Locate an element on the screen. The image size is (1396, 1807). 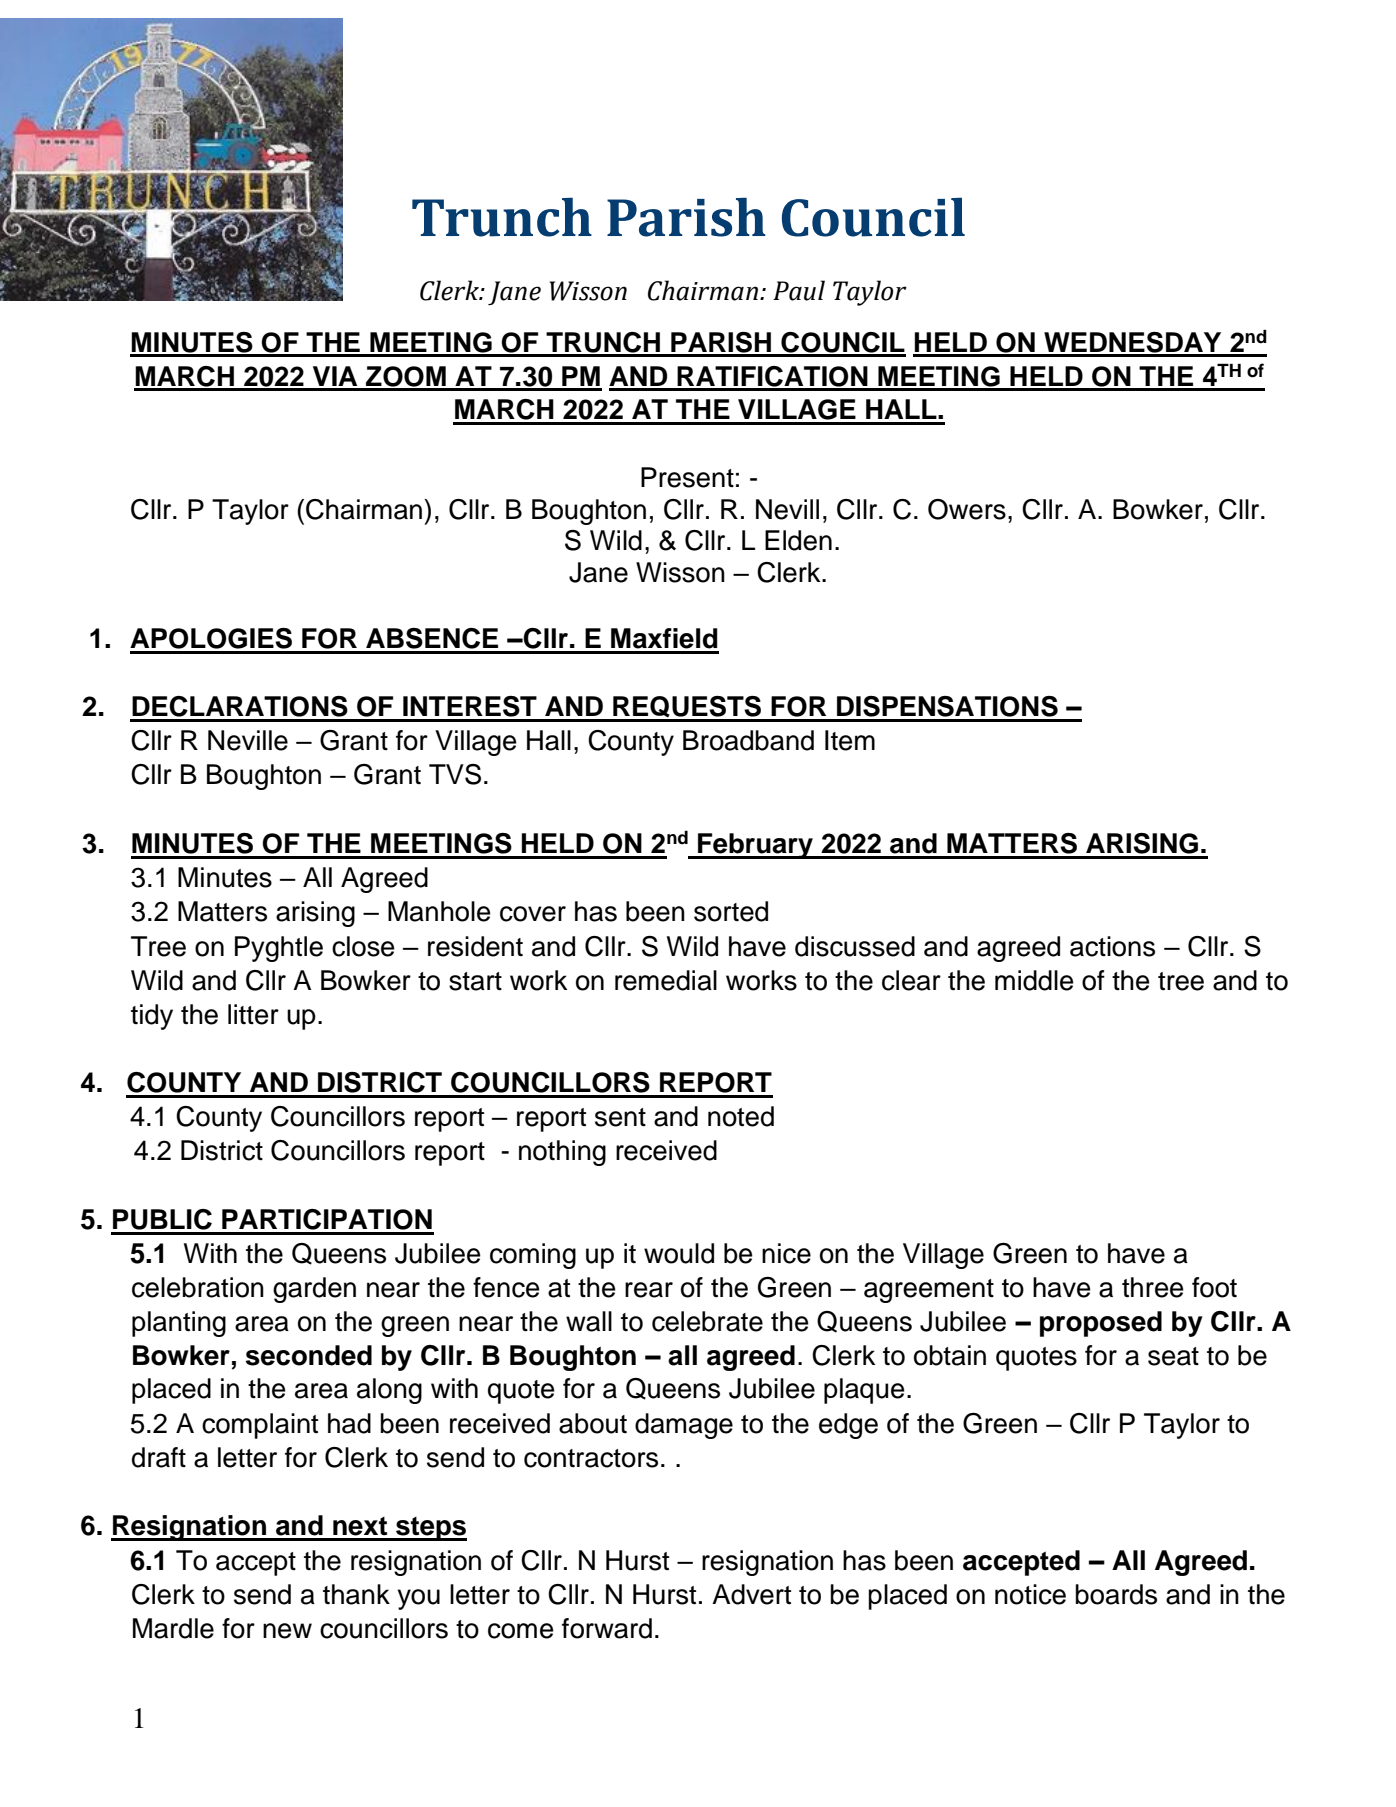
new is located at coordinates (287, 1631).
